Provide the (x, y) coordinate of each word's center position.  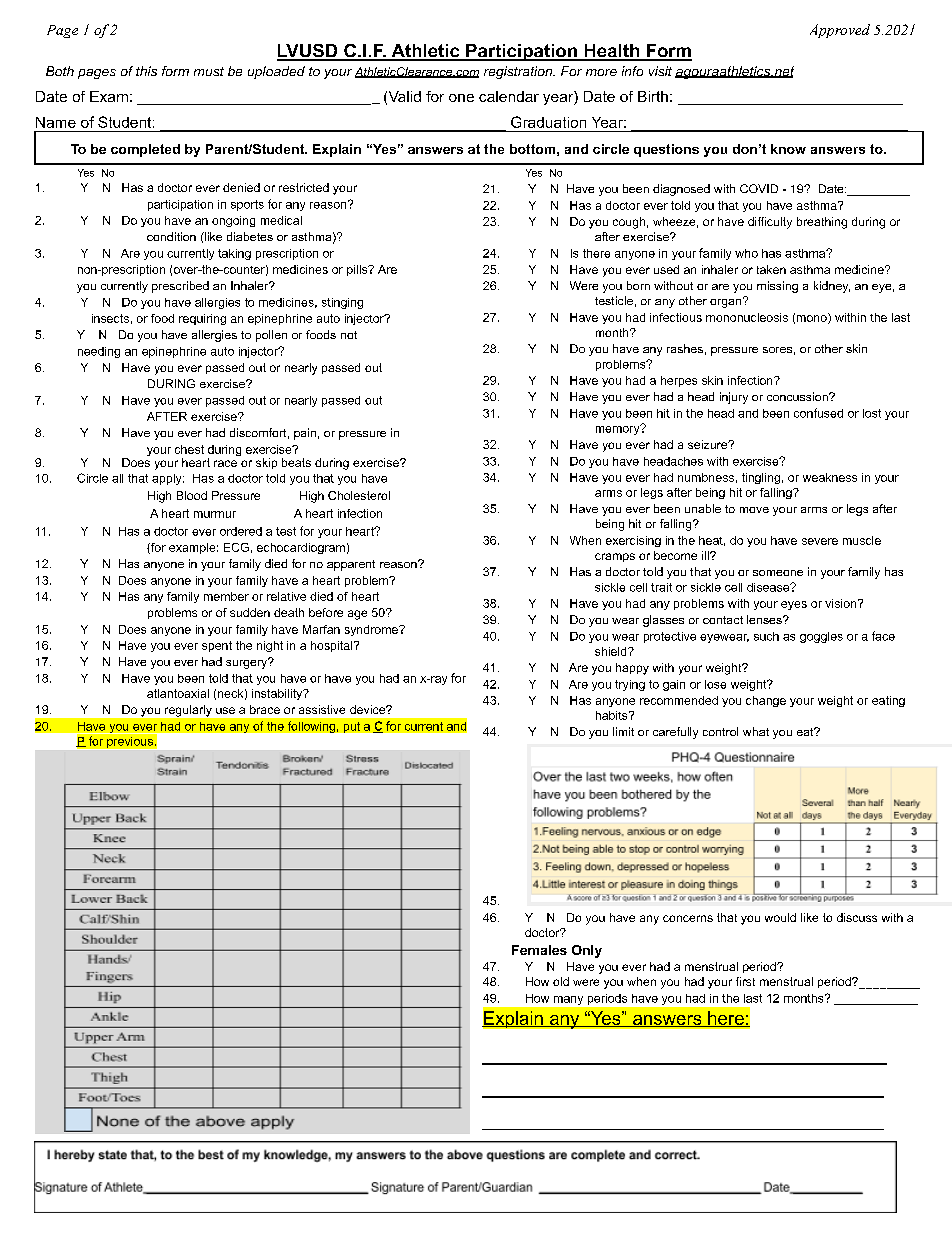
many (568, 1000)
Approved (840, 31)
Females (539, 950)
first (745, 981)
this (146, 71)
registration (519, 72)
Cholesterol (359, 495)
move (754, 510)
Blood (192, 495)
